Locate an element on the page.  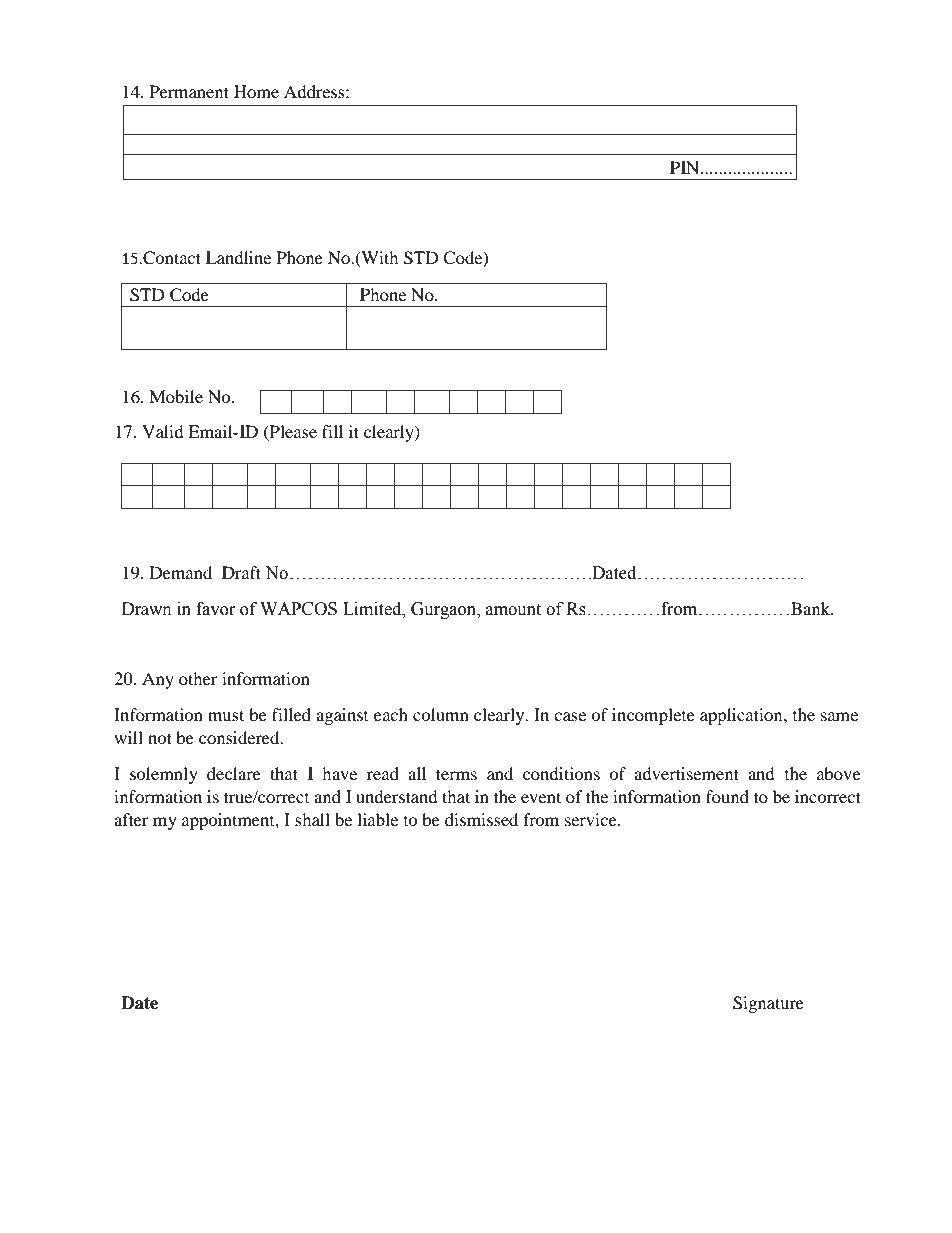
application is located at coordinates (742, 716).
